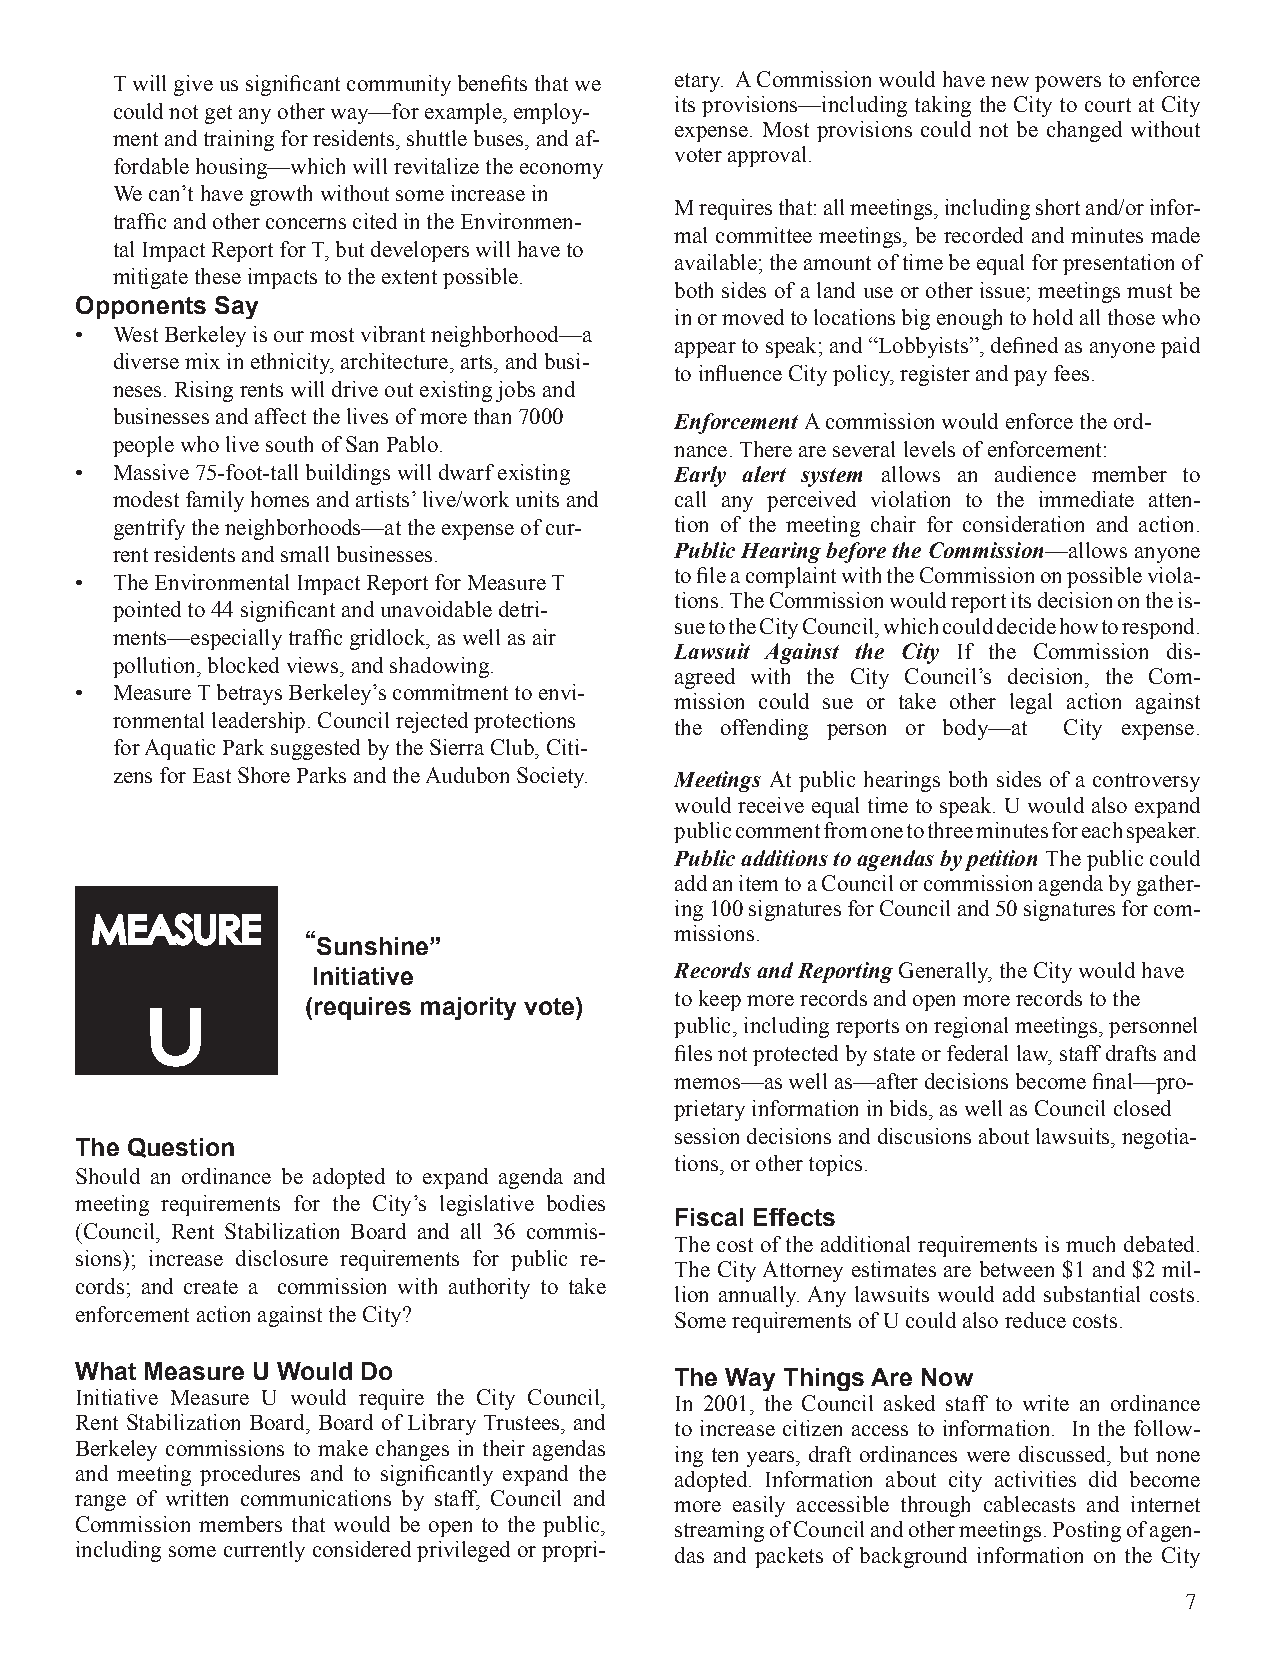  What do you see at coordinates (561, 171) in the page?
I see `economy` at bounding box center [561, 171].
